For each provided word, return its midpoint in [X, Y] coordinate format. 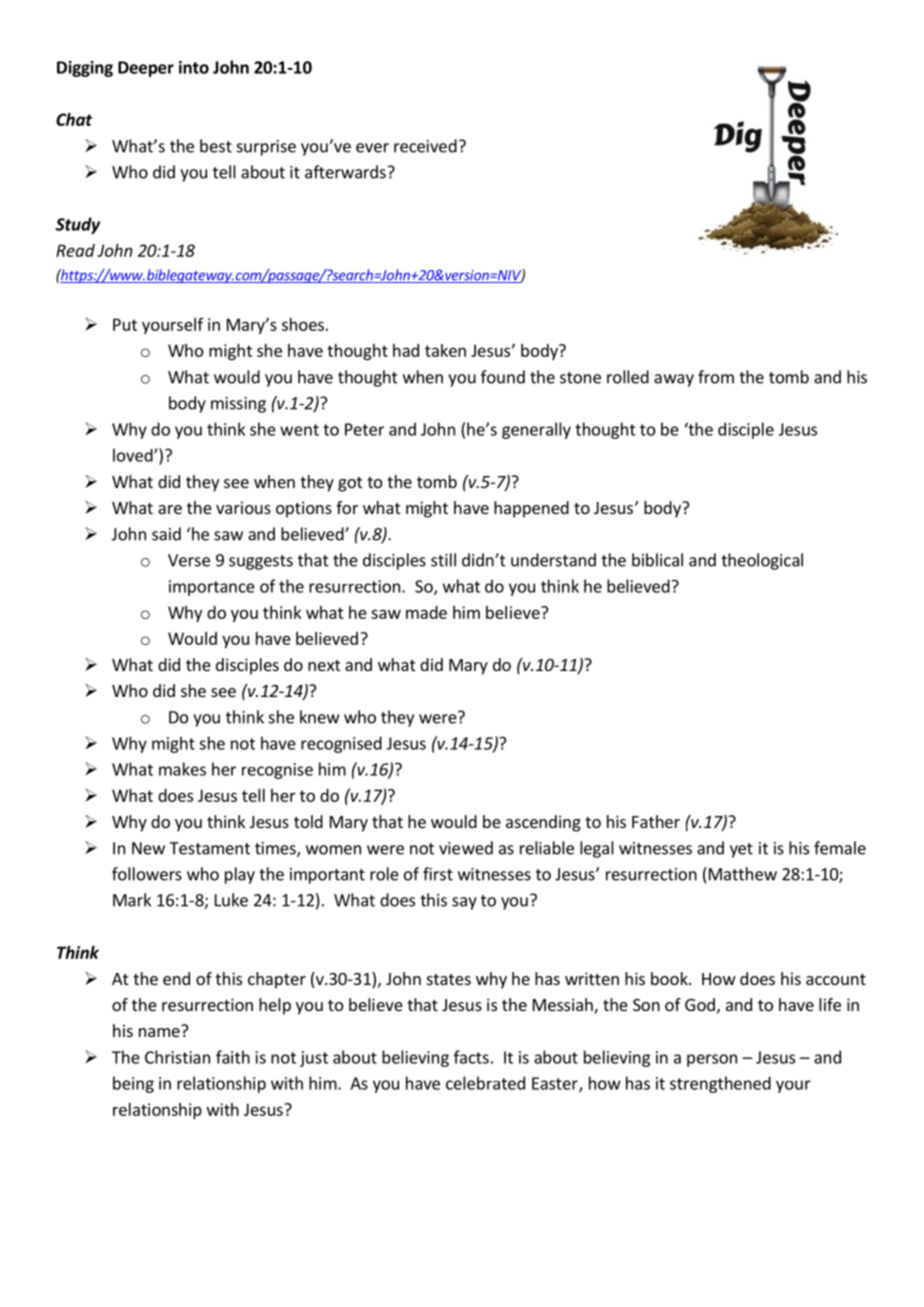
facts [471, 1057]
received [425, 146]
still [443, 560]
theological [762, 561]
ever [372, 148]
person [712, 1060]
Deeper [146, 69]
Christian [177, 1057]
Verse [189, 560]
